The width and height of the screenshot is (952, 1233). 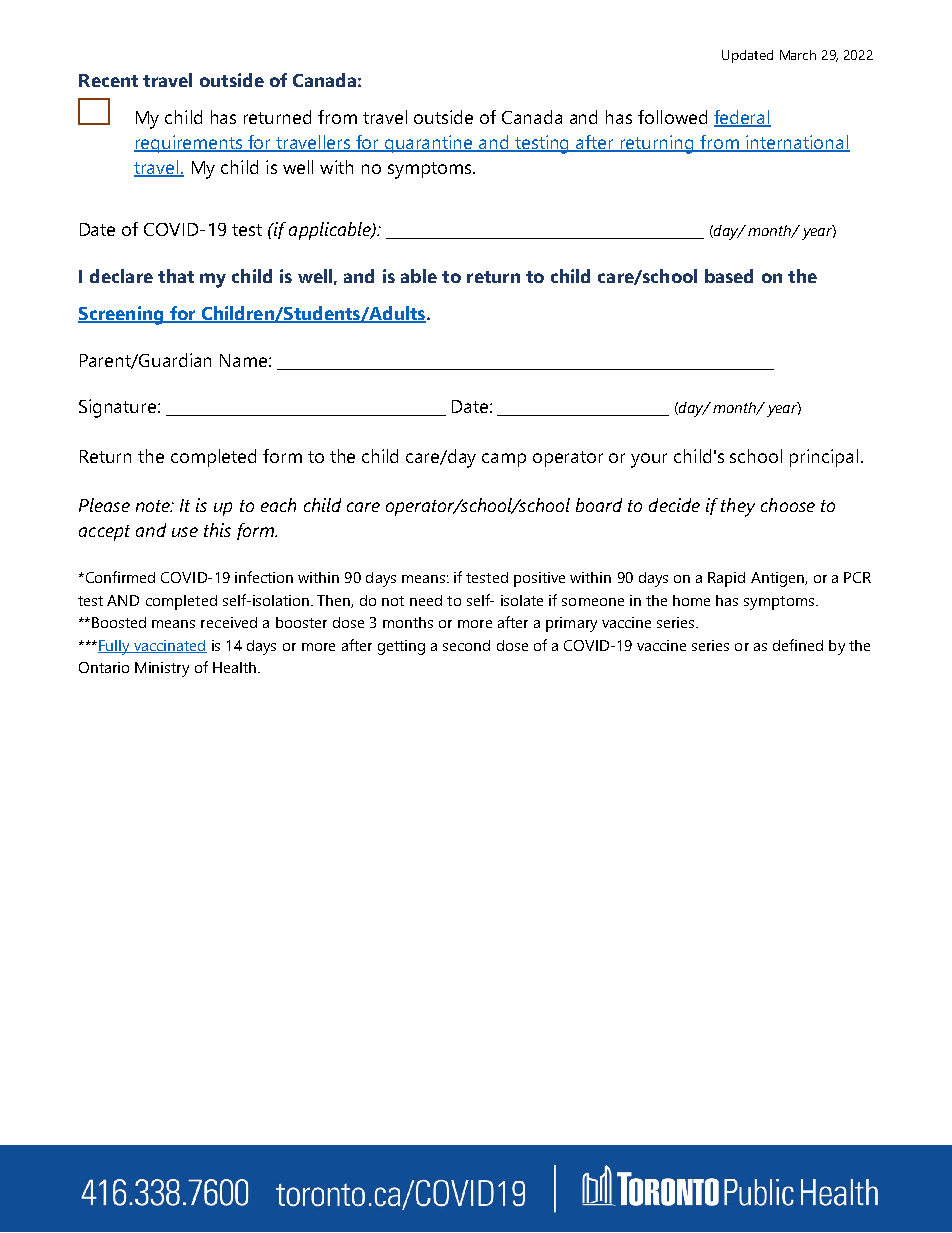 I want to click on based, so click(x=729, y=276).
